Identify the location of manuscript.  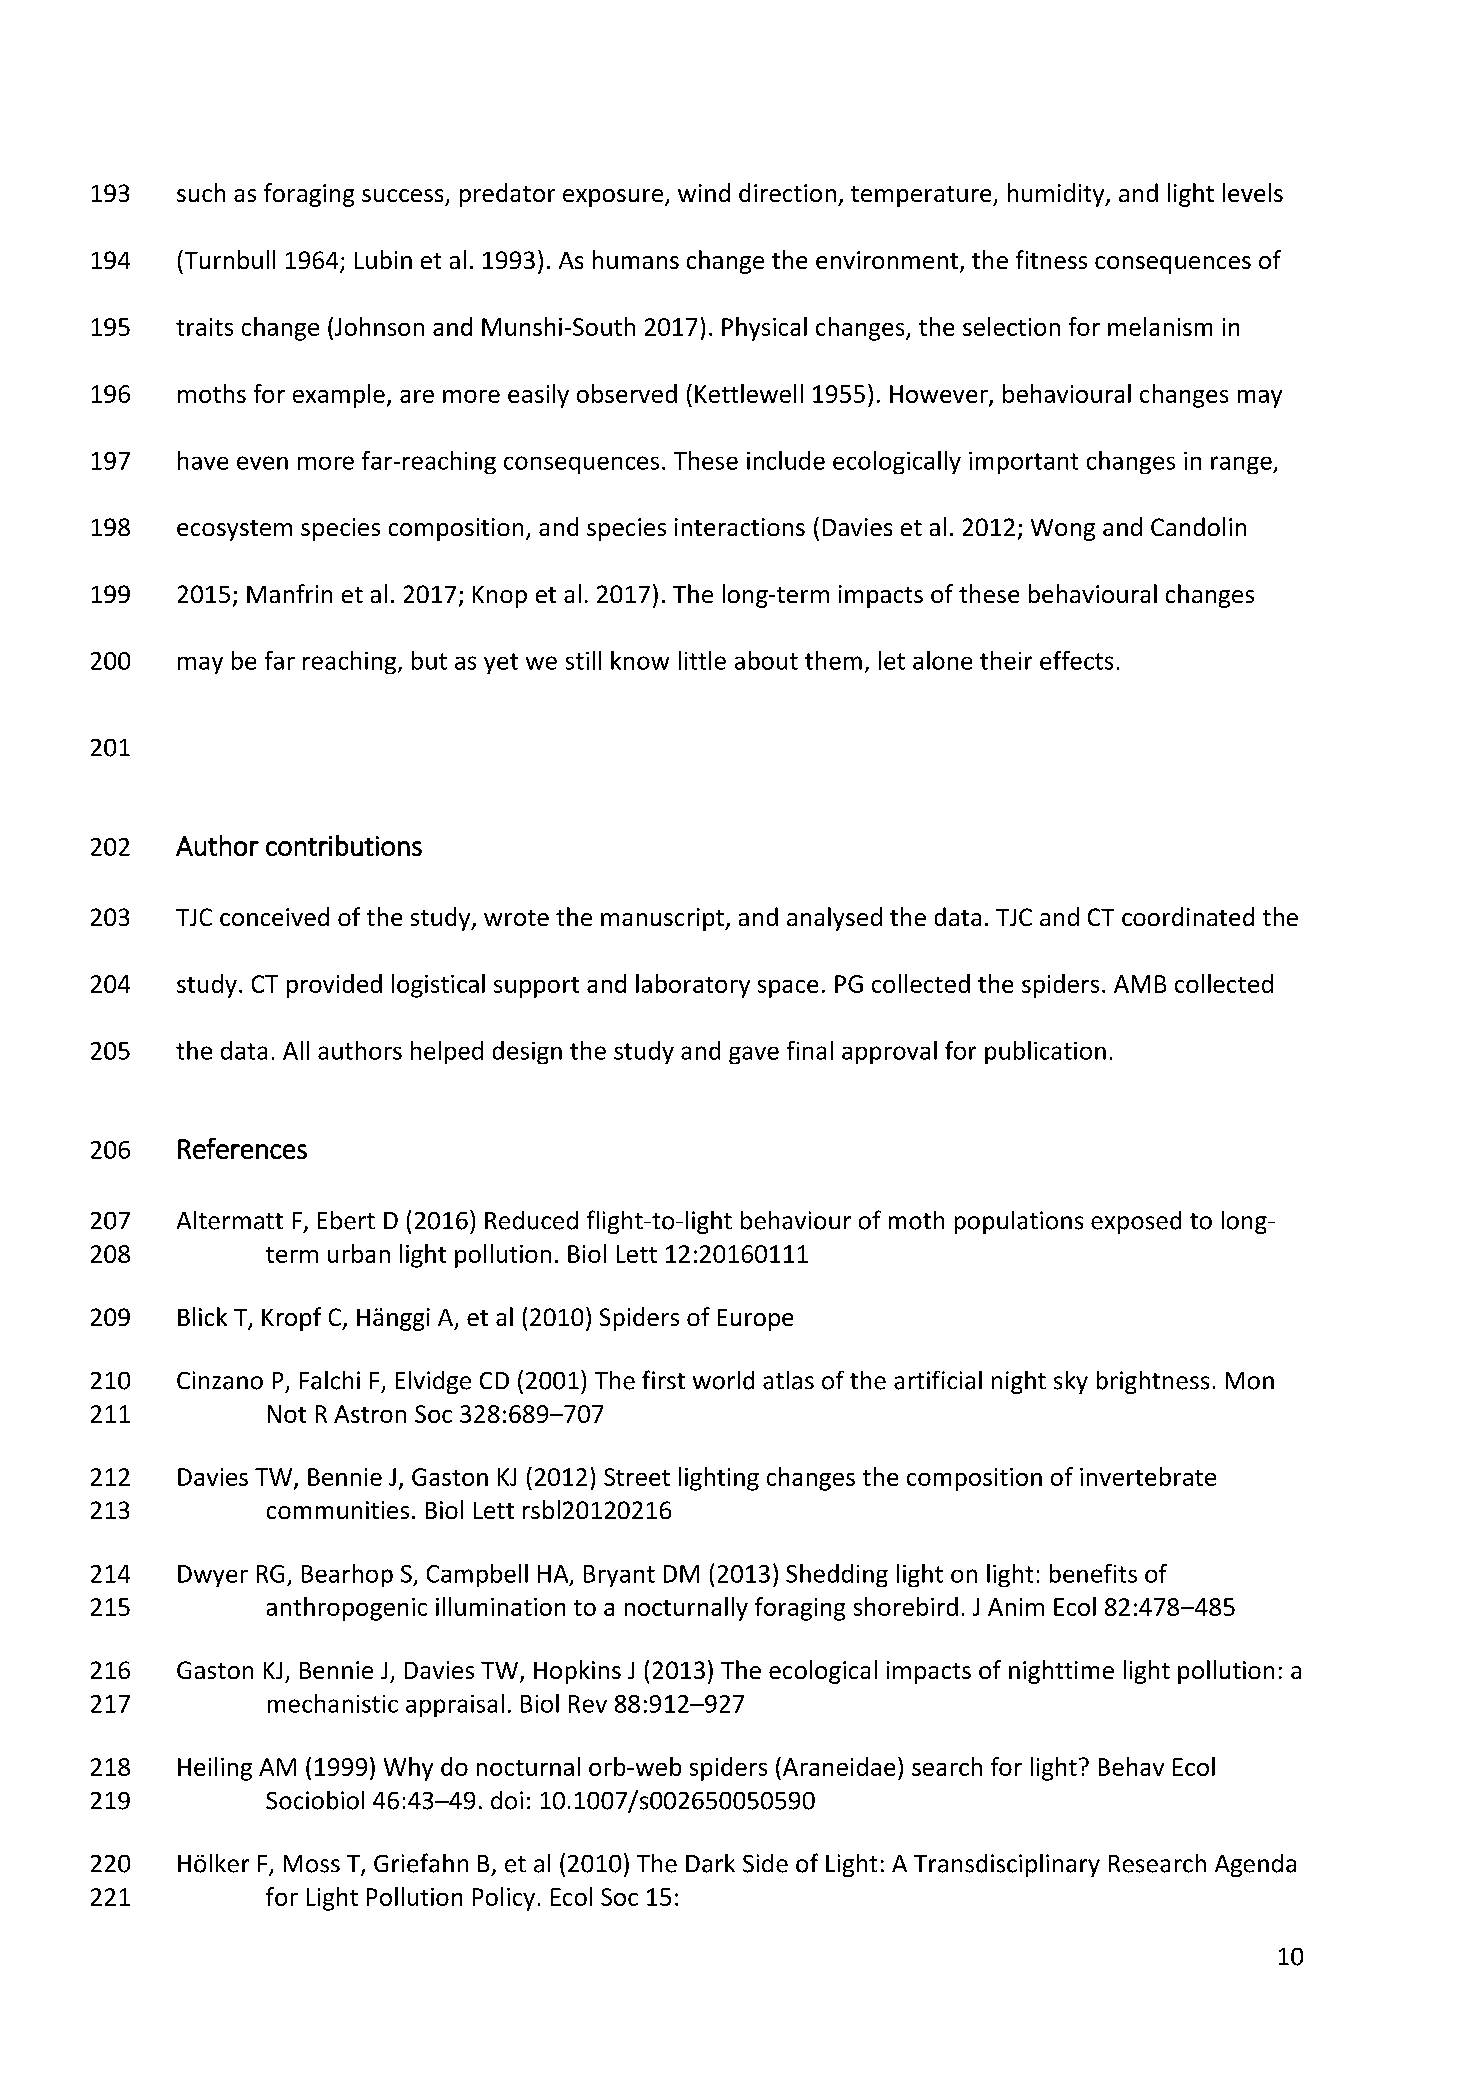
(663, 919).
